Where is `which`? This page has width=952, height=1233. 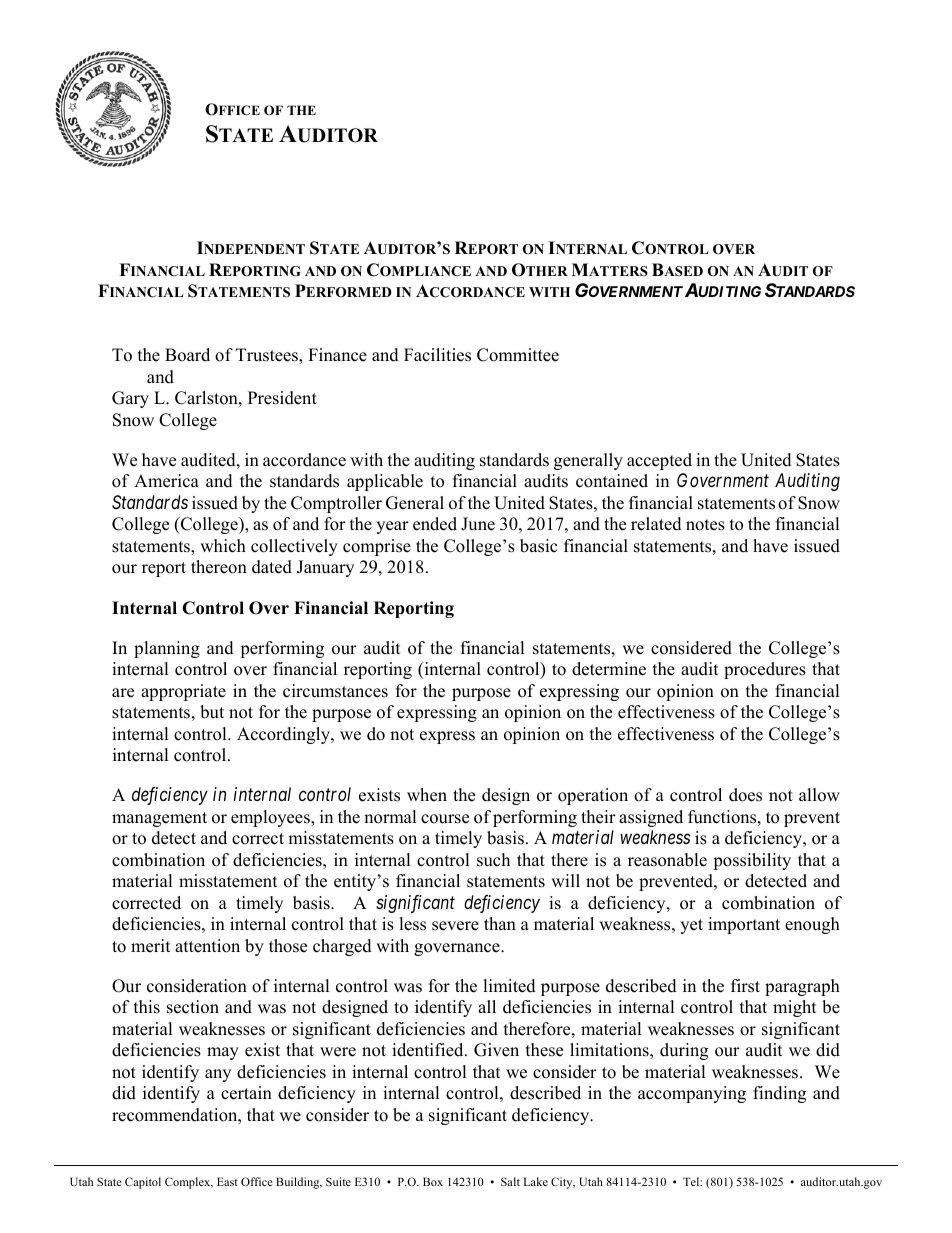 which is located at coordinates (223, 546).
